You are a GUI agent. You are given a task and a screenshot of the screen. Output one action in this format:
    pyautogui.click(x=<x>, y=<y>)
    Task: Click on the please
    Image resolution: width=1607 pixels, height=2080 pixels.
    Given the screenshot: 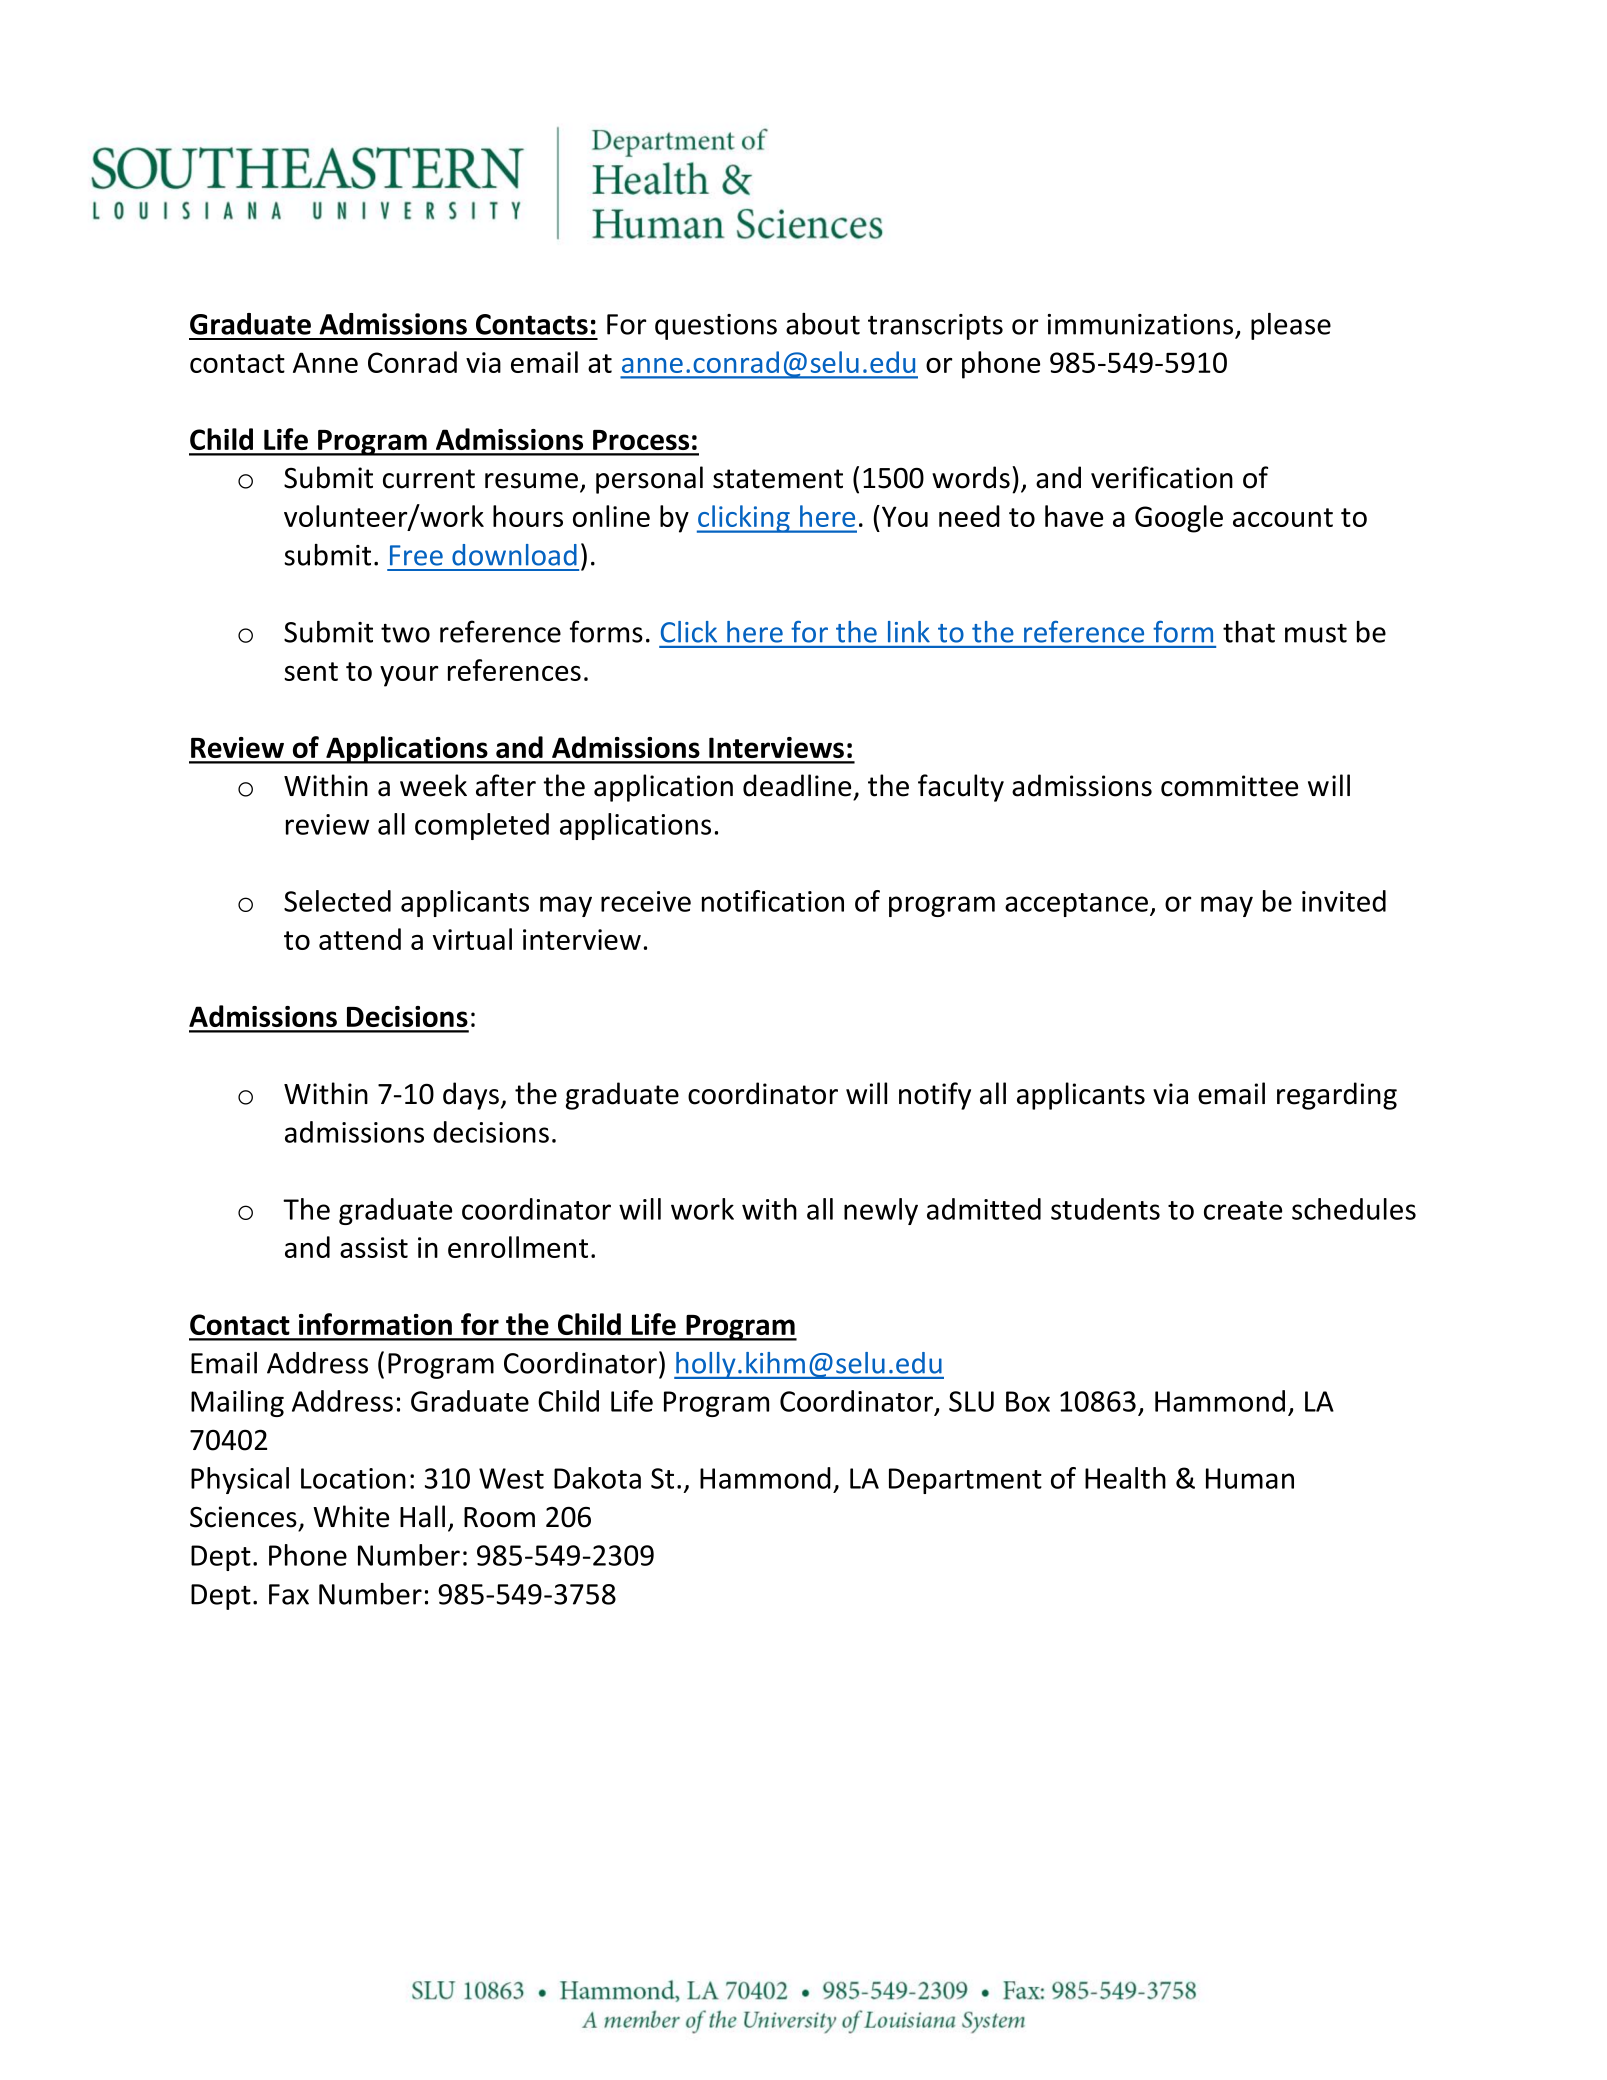 What is the action you would take?
    pyautogui.click(x=1291, y=326)
